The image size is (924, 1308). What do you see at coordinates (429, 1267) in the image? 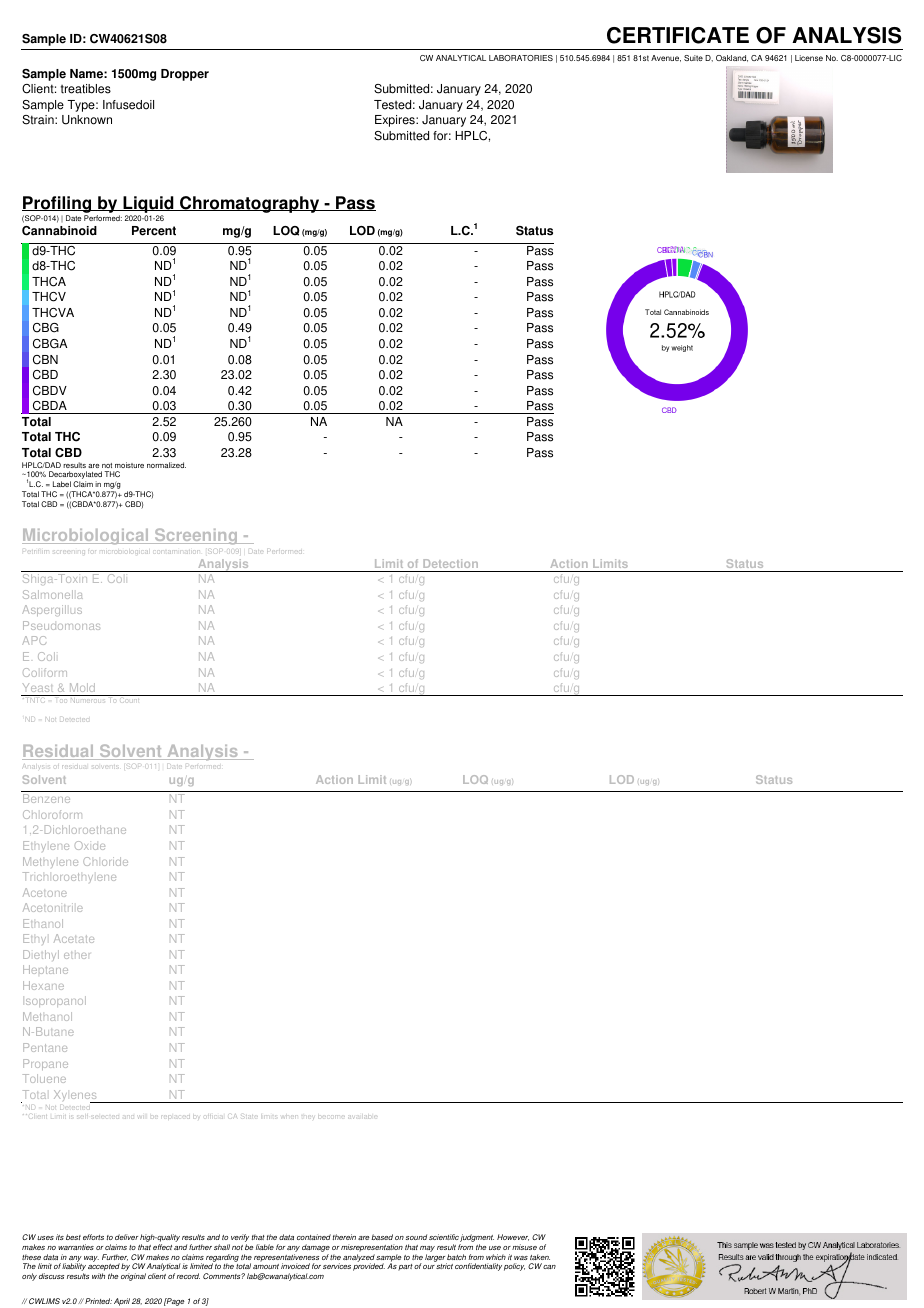
I see `our` at bounding box center [429, 1267].
